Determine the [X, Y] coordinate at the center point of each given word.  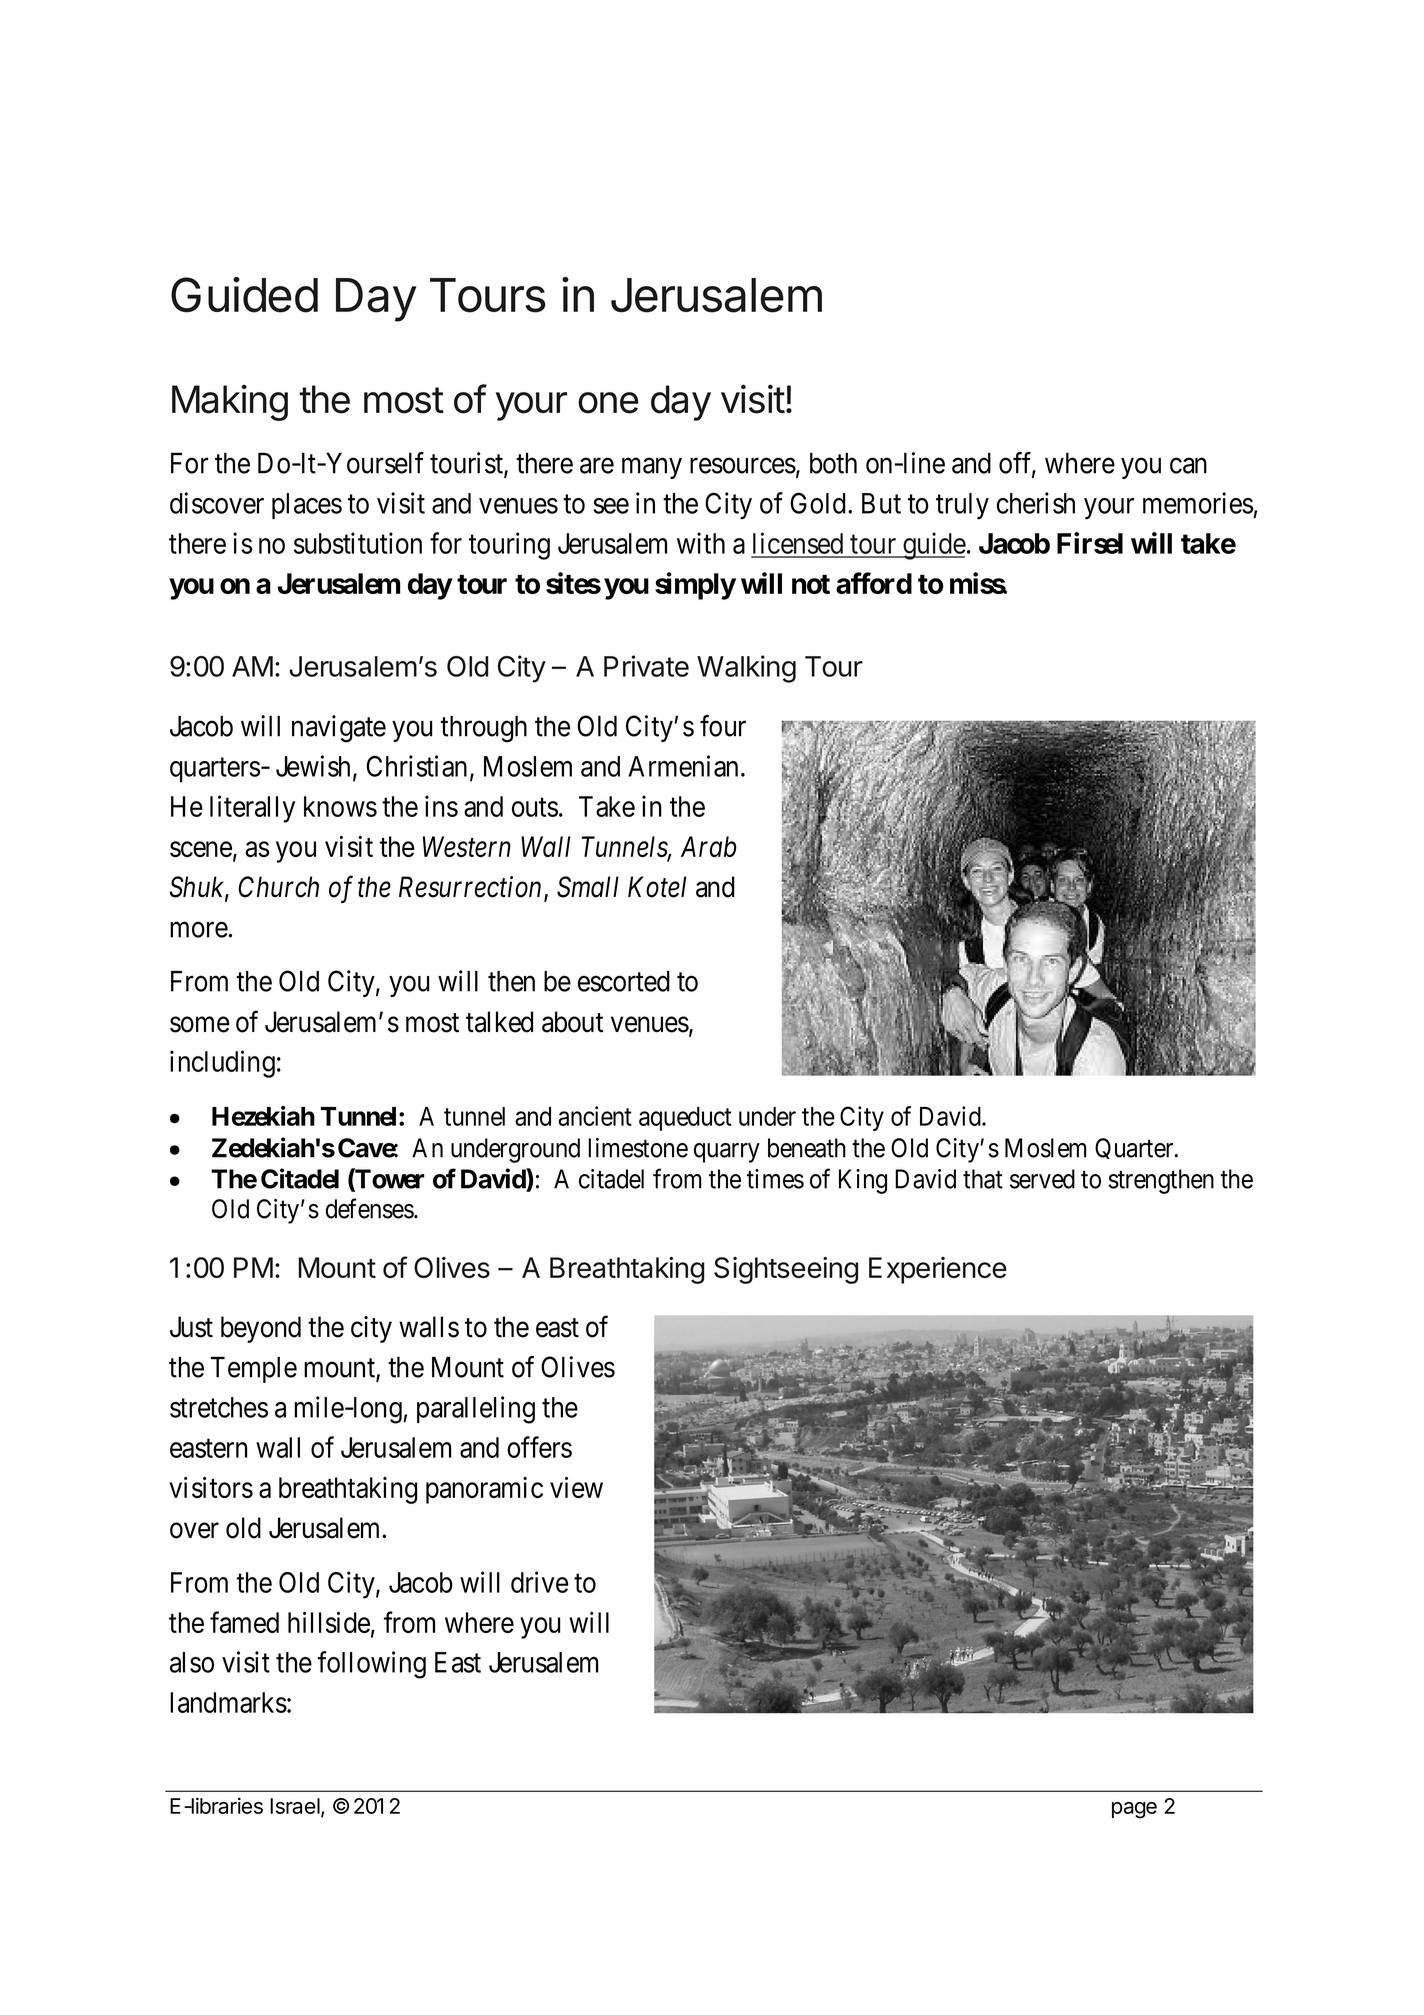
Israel [296, 1807]
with [701, 543]
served [1042, 1179]
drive [539, 1582]
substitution [358, 543]
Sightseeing [786, 1270]
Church [278, 887]
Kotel [657, 887]
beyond [261, 1329]
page [1134, 1810]
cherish [1036, 503]
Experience [938, 1270]
